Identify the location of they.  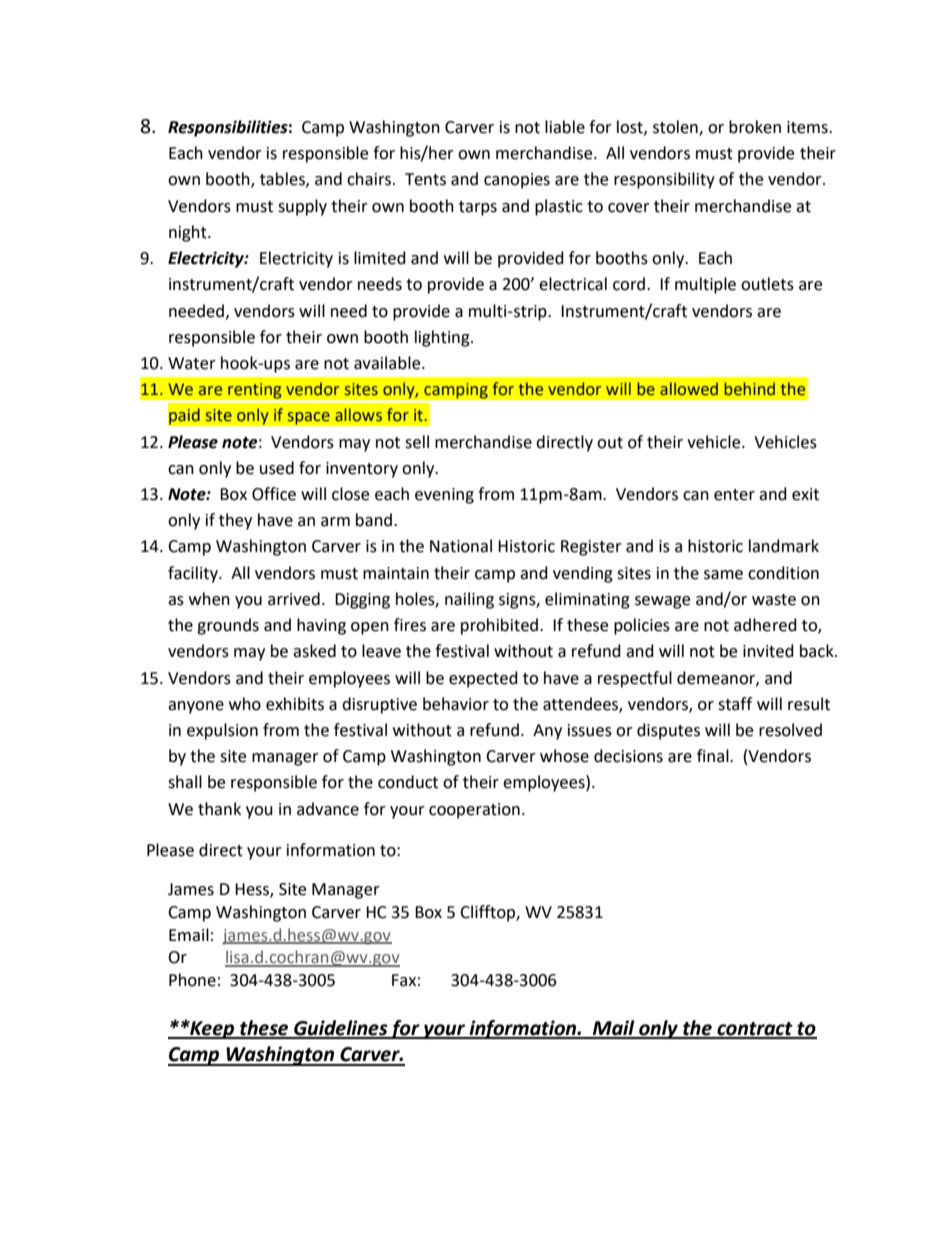
(235, 521).
